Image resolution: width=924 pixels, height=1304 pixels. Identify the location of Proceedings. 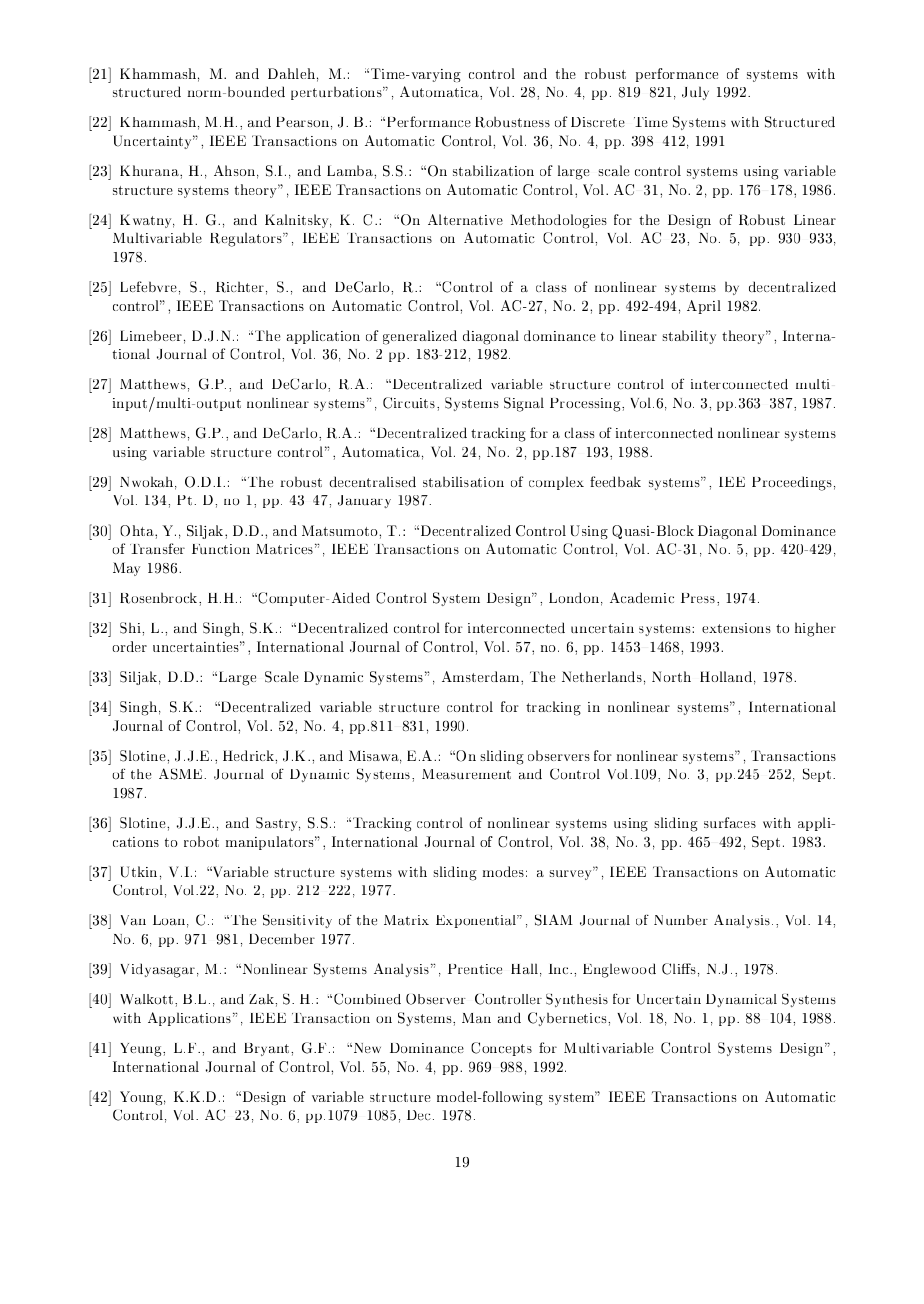
(792, 483).
